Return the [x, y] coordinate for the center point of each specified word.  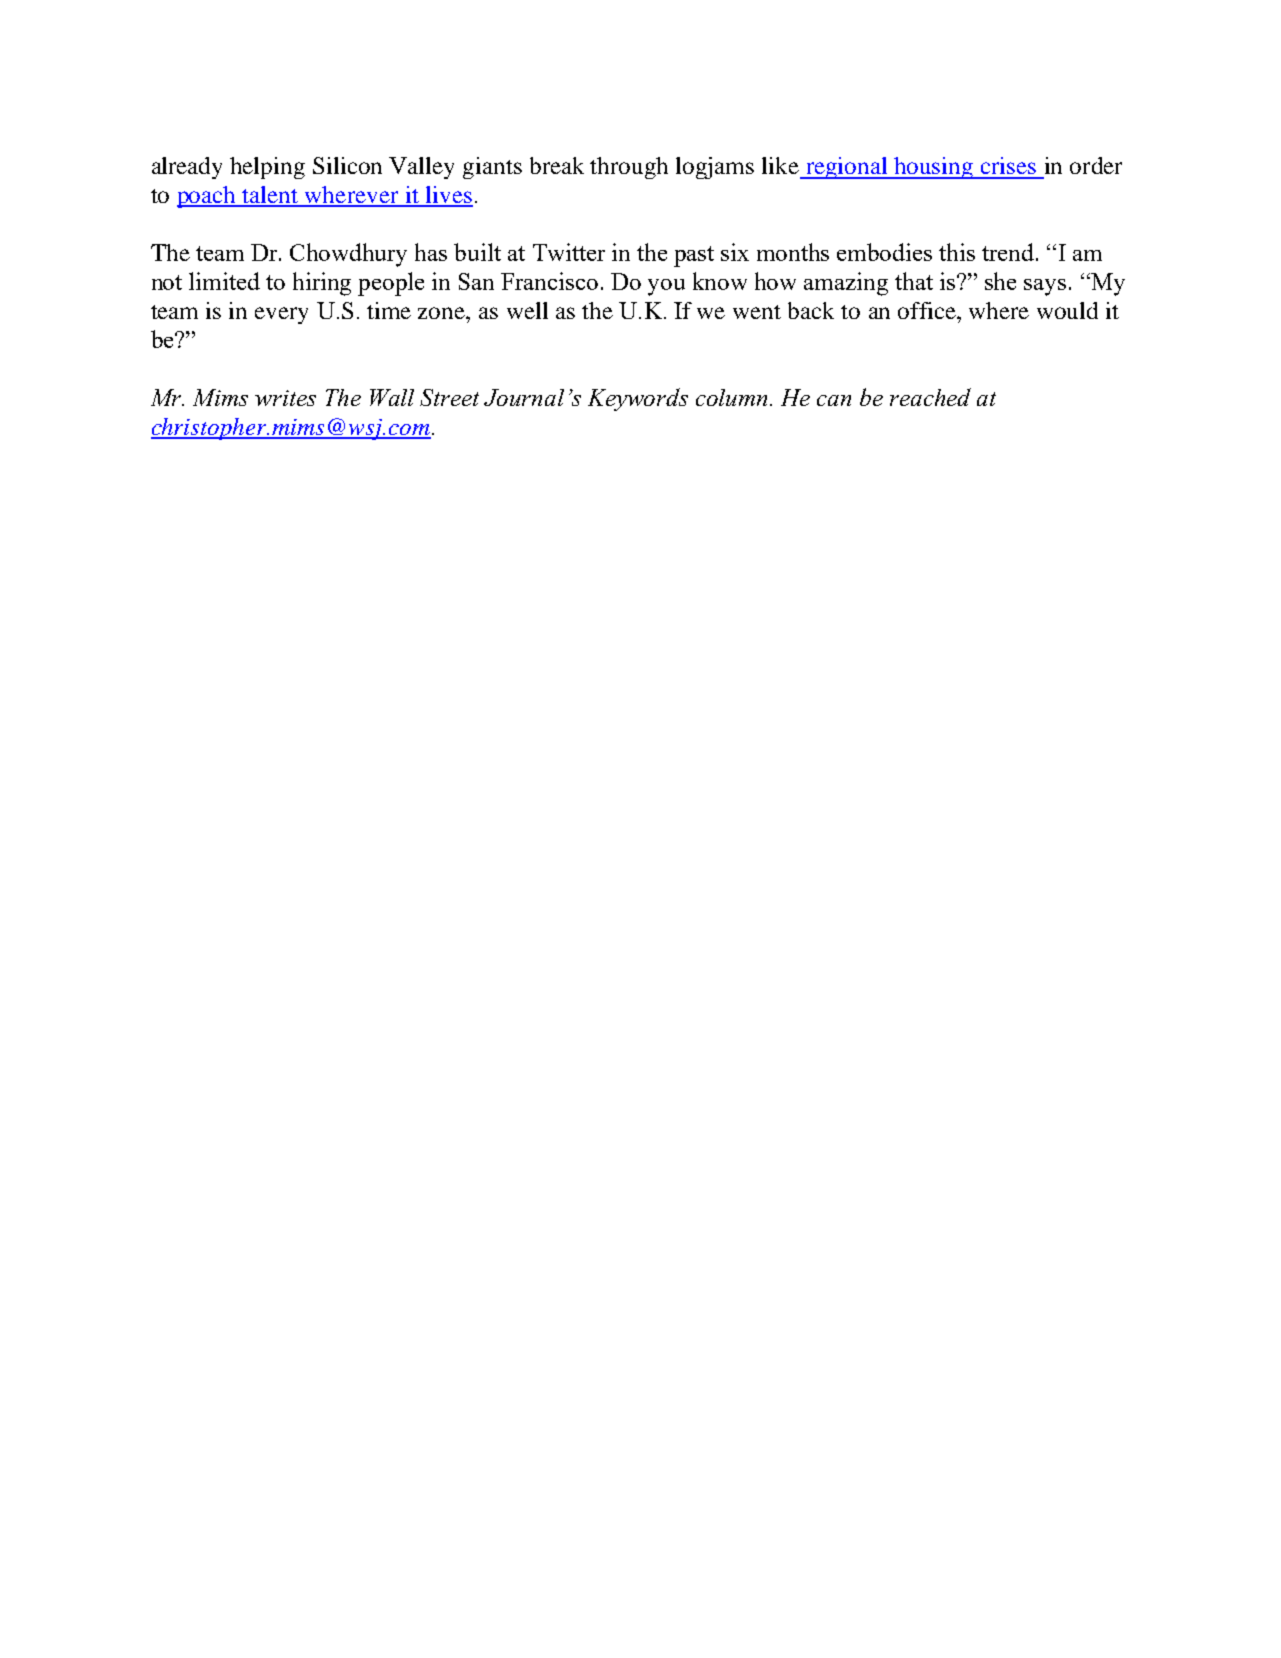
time [389, 310]
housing [934, 168]
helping [267, 168]
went [757, 312]
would [1067, 310]
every [281, 315]
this [957, 252]
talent [271, 196]
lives [448, 196]
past [694, 256]
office [928, 310]
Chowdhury [348, 255]
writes [285, 398]
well [527, 310]
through [629, 168]
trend [1008, 252]
